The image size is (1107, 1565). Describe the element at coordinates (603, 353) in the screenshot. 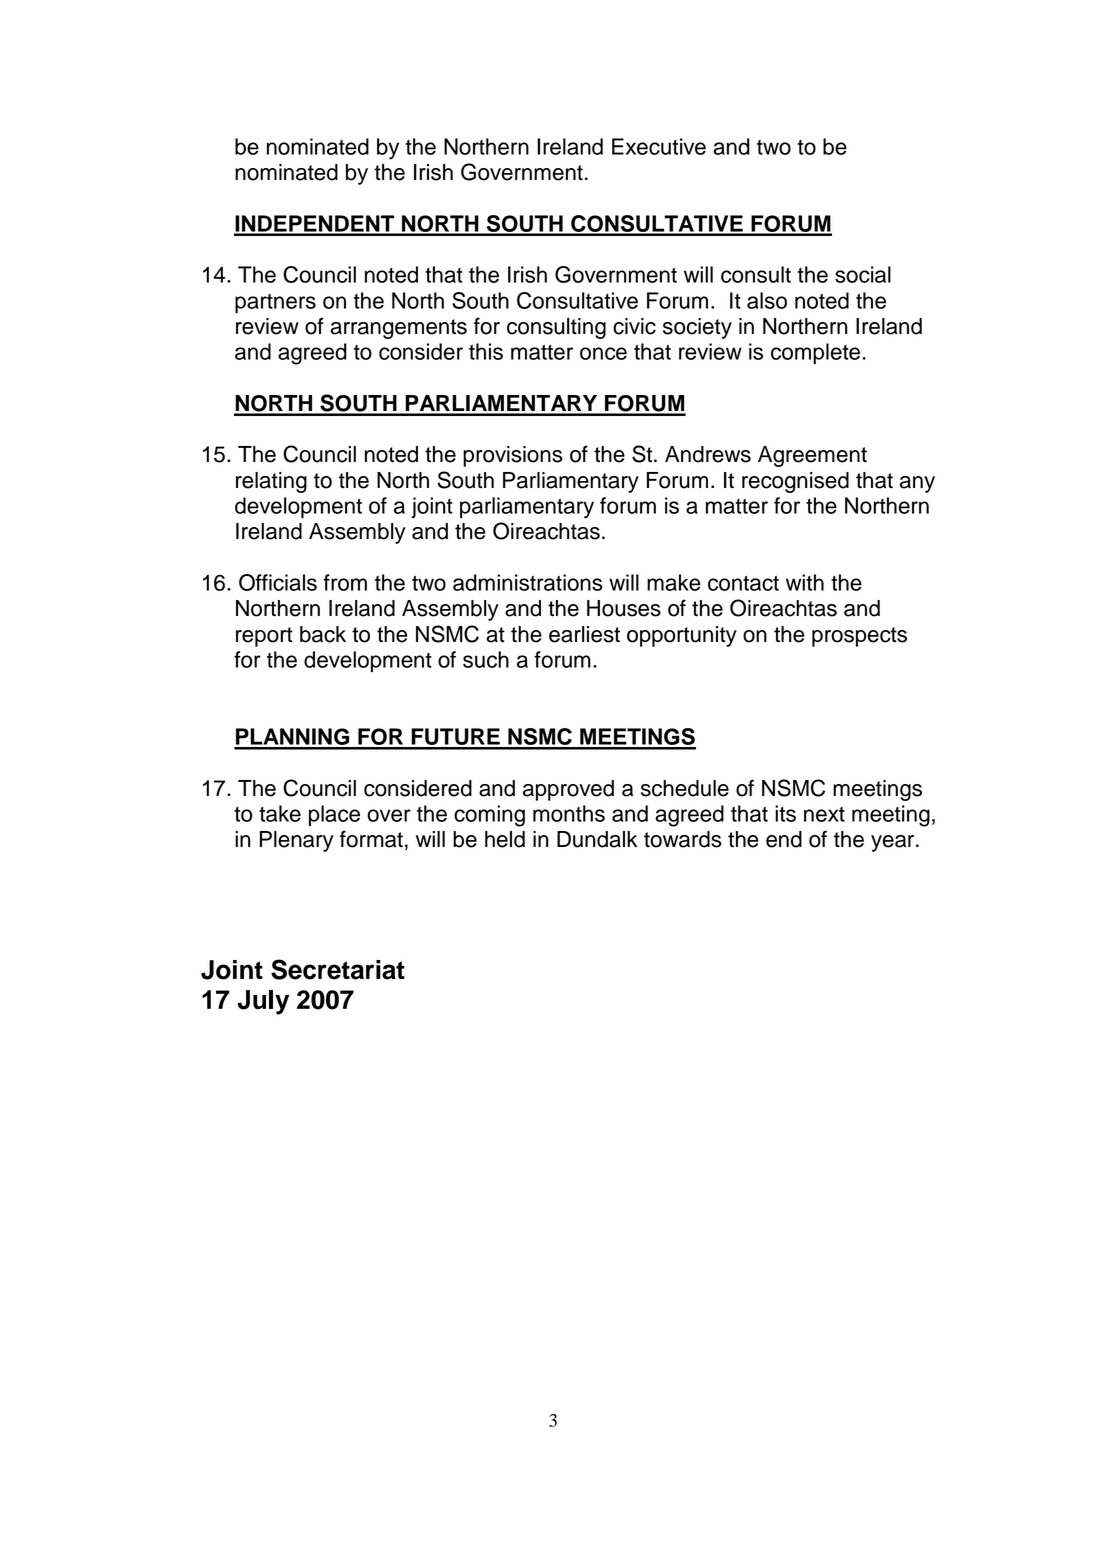

I see `once` at that location.
